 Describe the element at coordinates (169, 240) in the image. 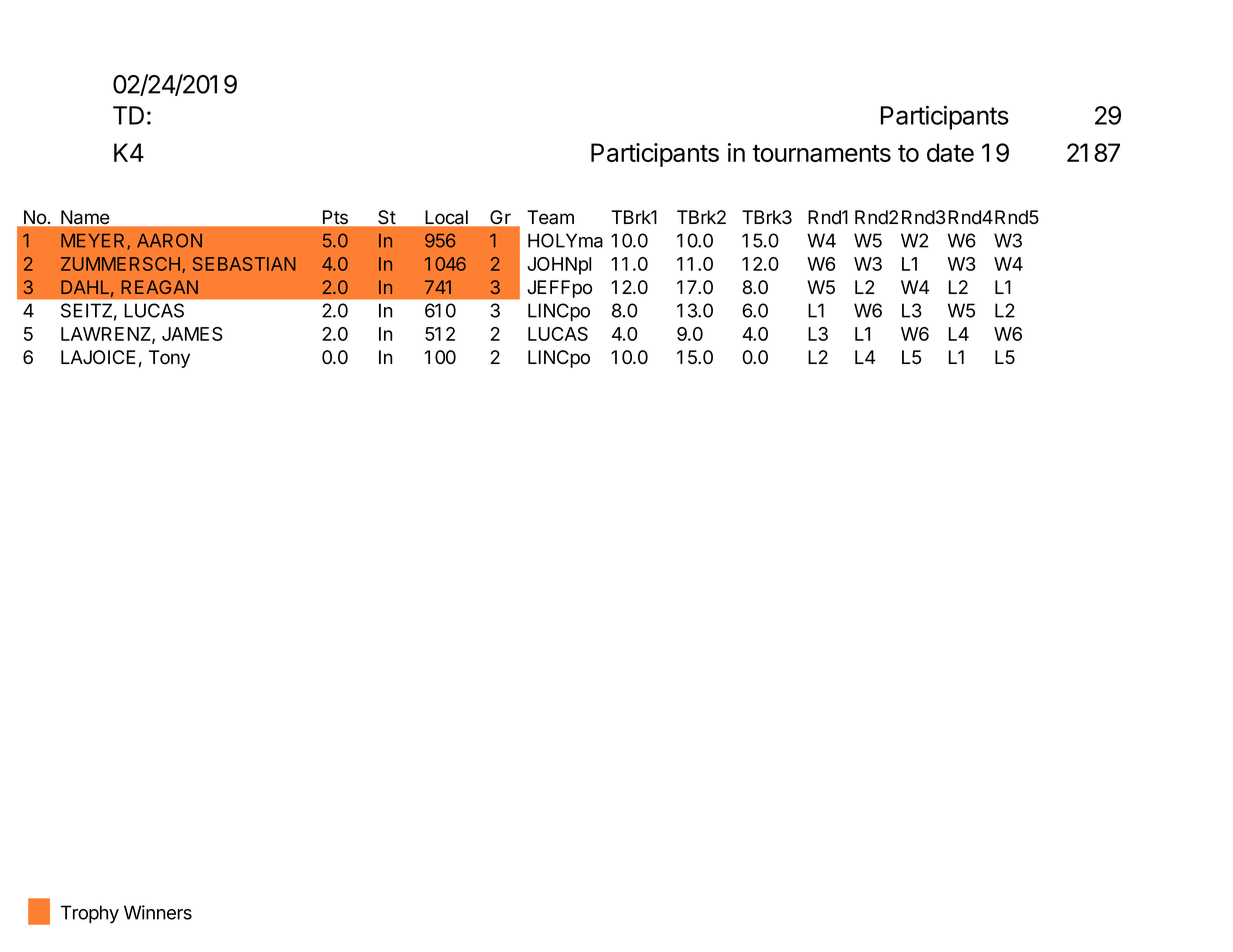

I see `AARON` at that location.
